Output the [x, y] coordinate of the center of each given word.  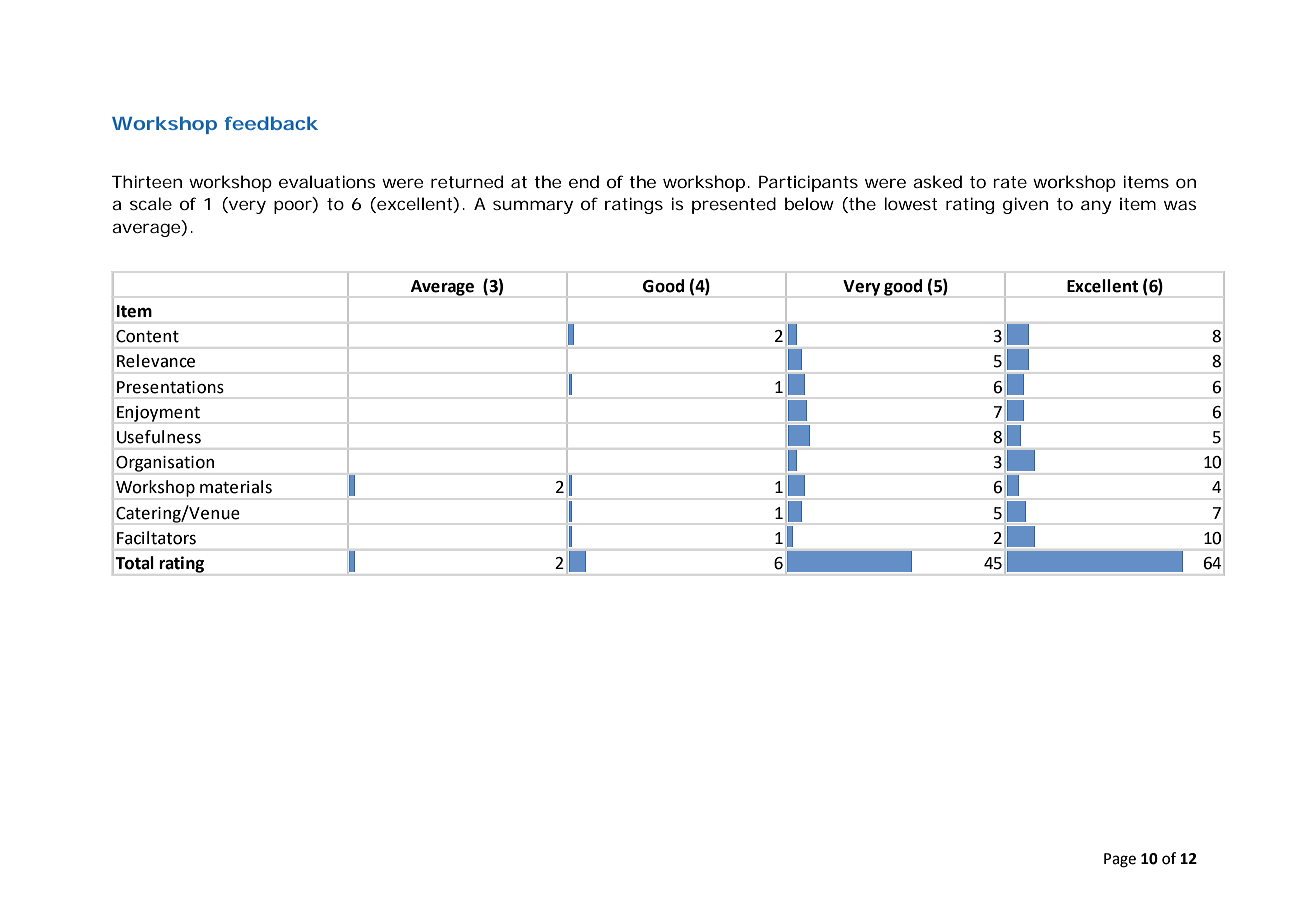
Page [1120, 860]
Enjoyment [158, 414]
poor [293, 207]
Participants [808, 183]
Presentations [170, 387]
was [1180, 205]
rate [1010, 182]
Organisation [165, 464]
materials [236, 487]
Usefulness [159, 437]
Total [134, 563]
